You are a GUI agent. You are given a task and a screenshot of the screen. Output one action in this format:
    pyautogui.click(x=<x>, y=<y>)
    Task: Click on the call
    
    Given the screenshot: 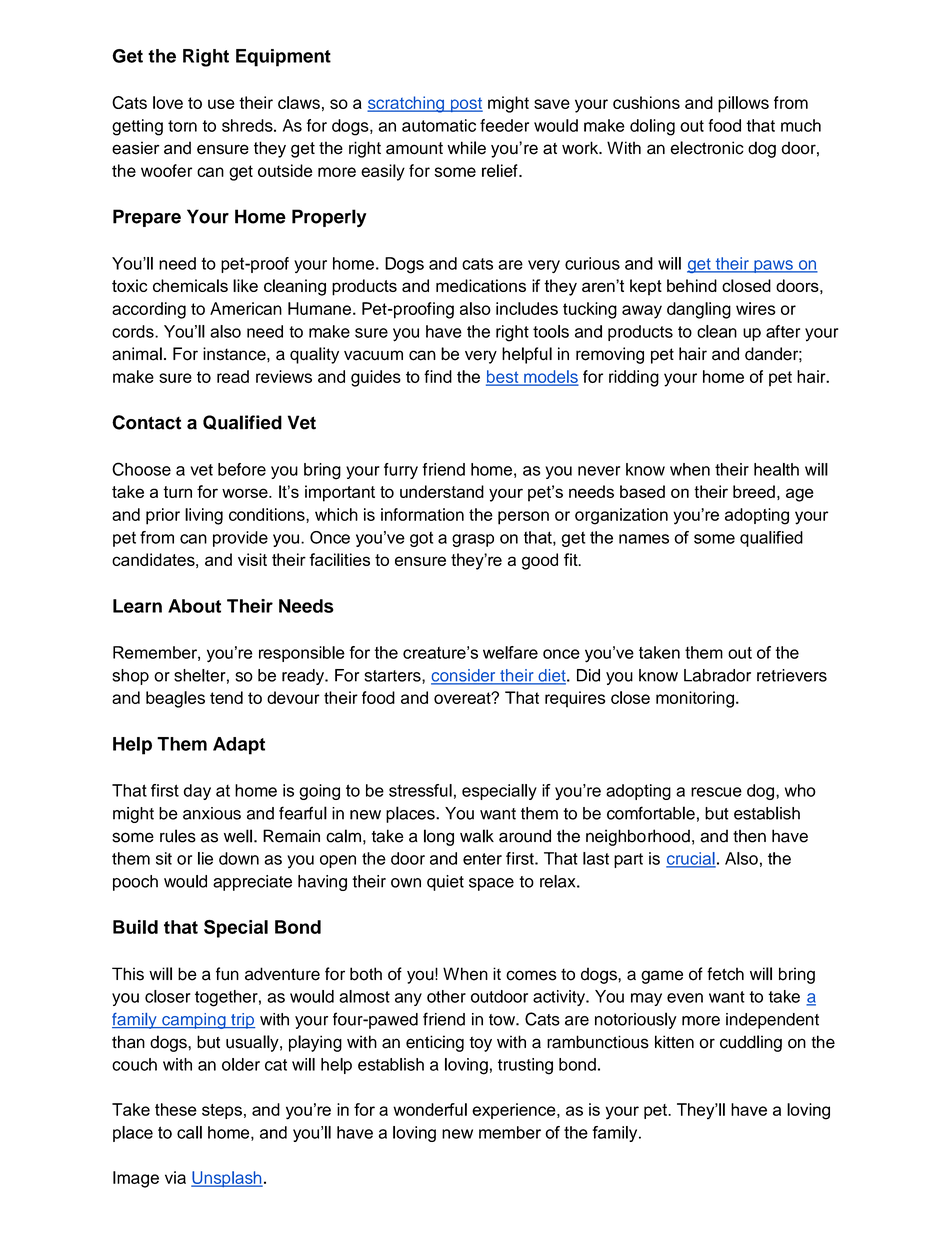 What is the action you would take?
    pyautogui.click(x=189, y=1132)
